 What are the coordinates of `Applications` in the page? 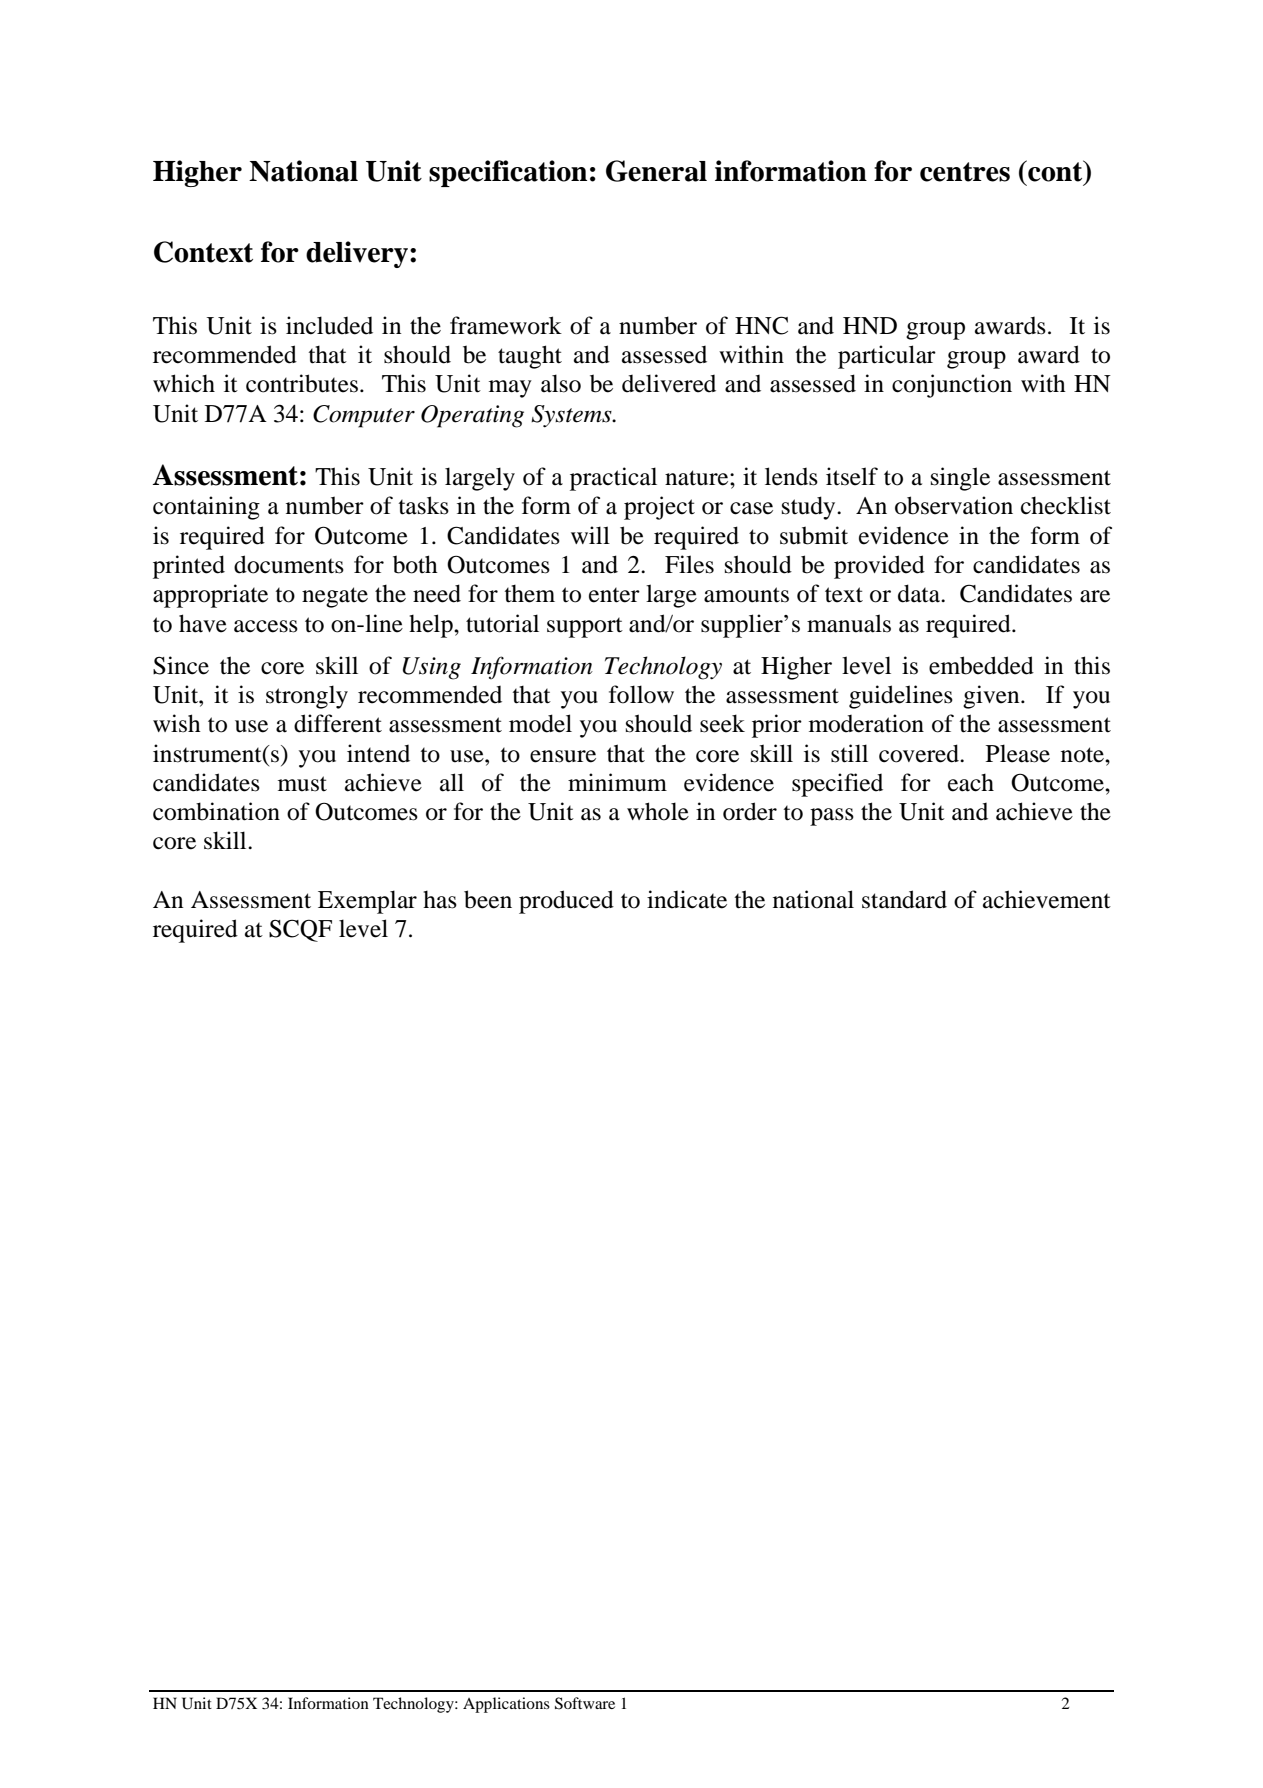 It's located at (506, 1705).
